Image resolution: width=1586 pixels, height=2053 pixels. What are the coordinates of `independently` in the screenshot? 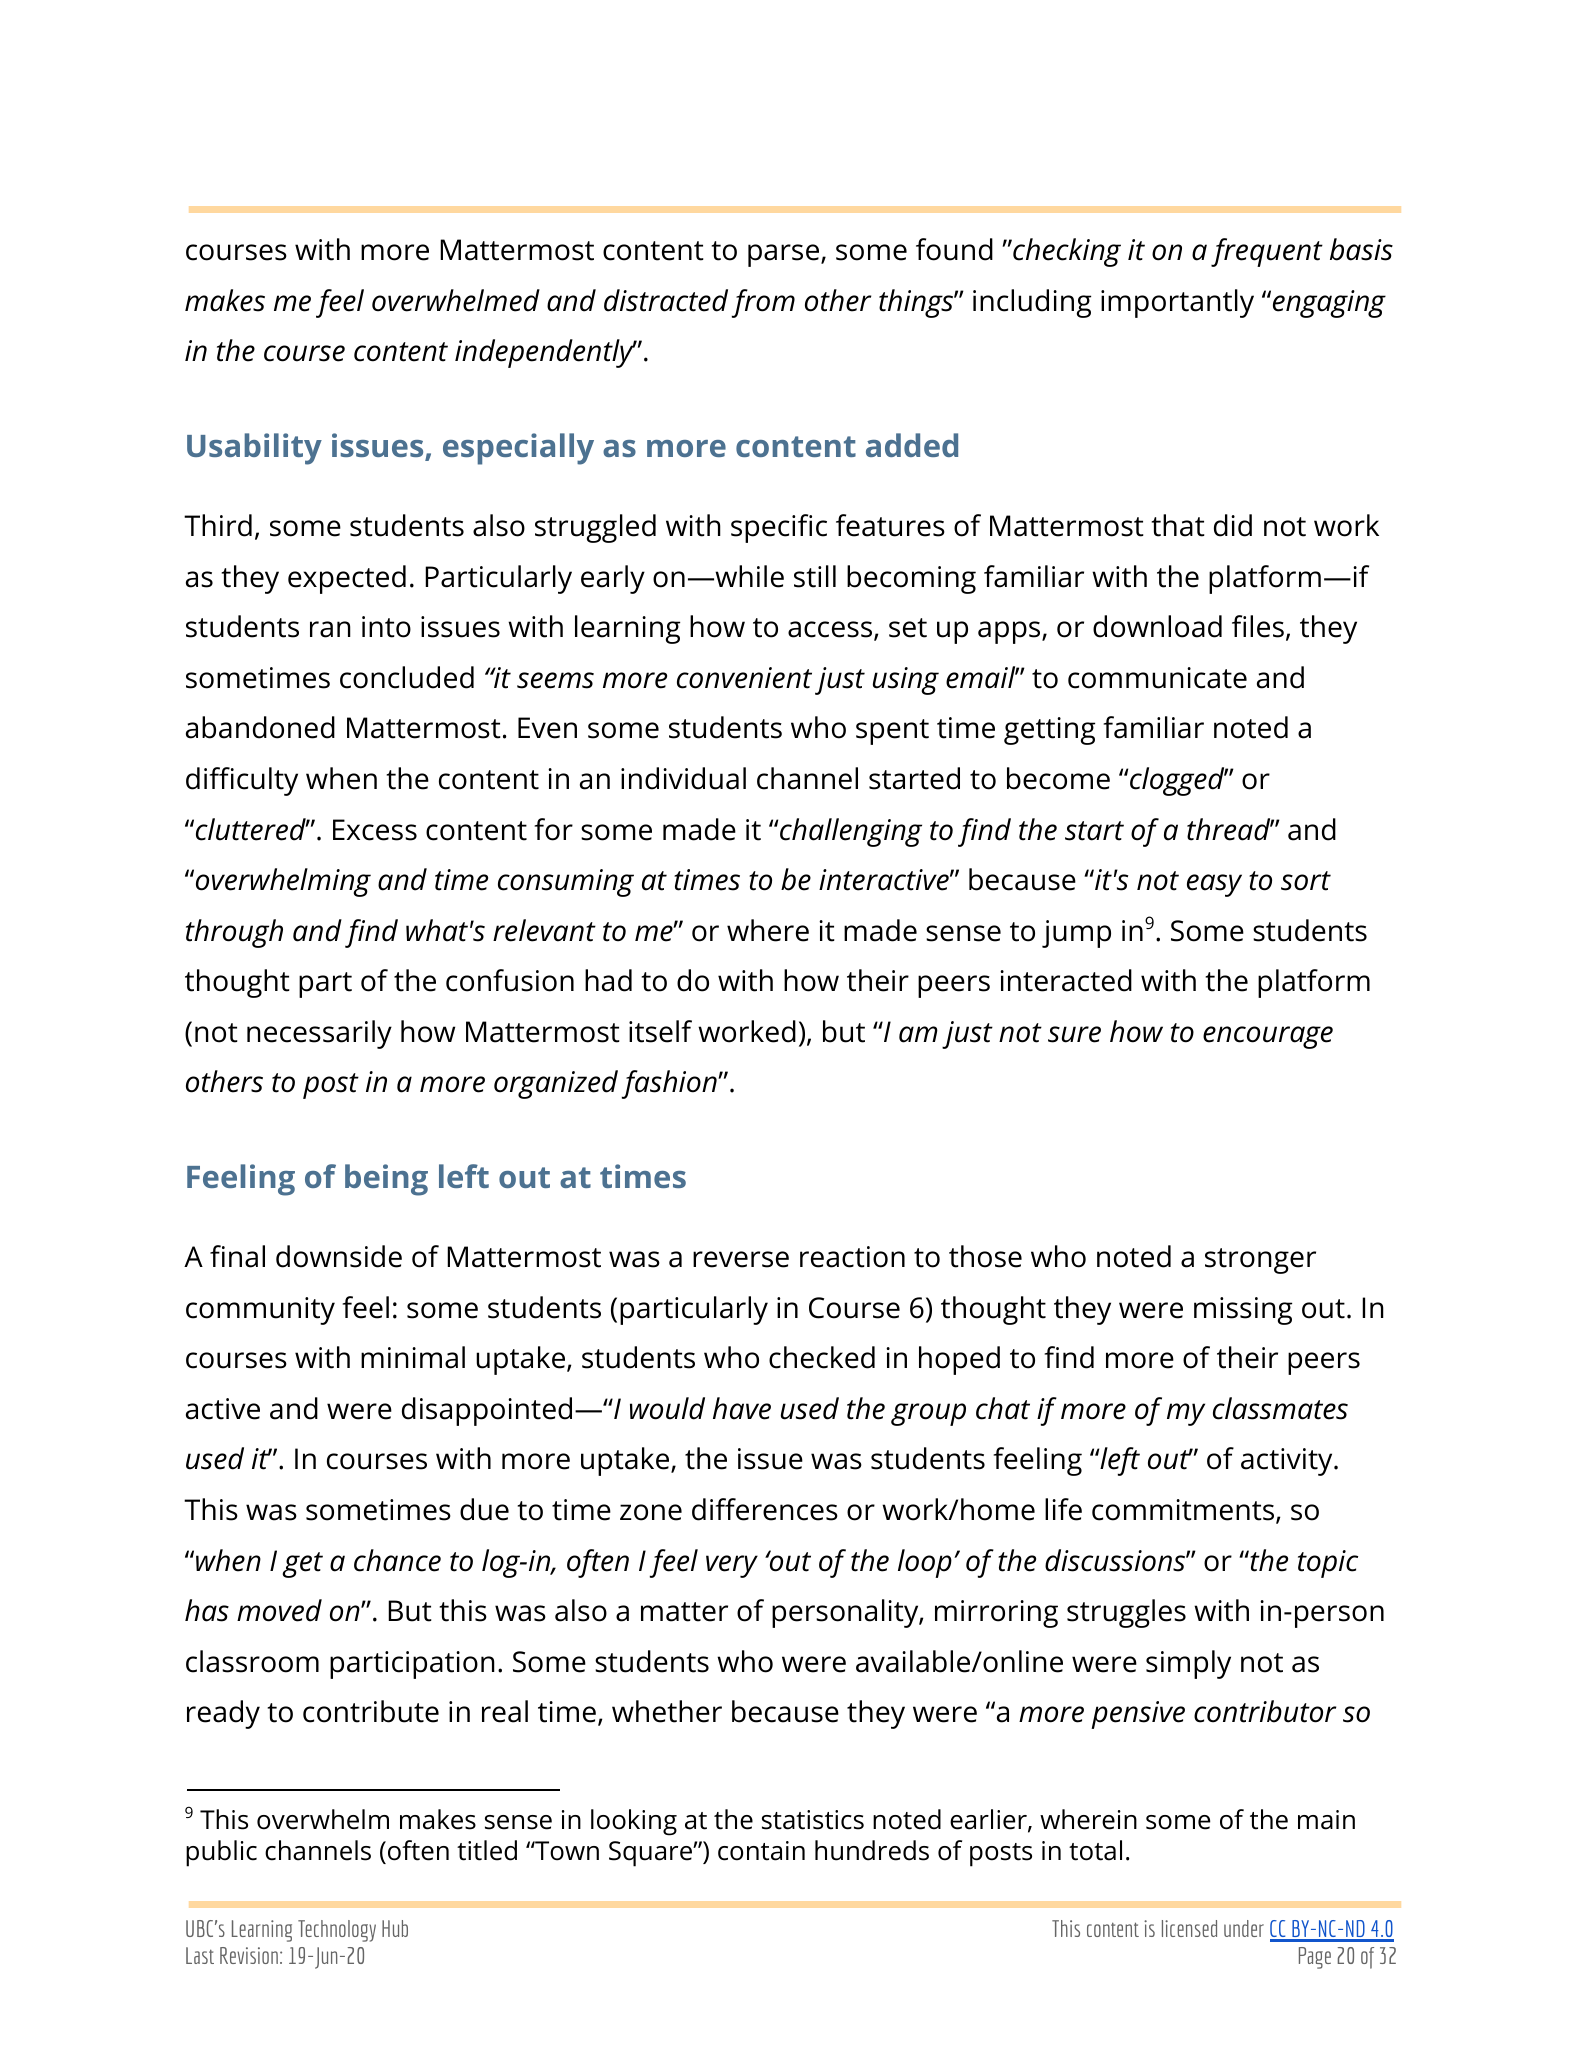 It's located at (545, 353).
